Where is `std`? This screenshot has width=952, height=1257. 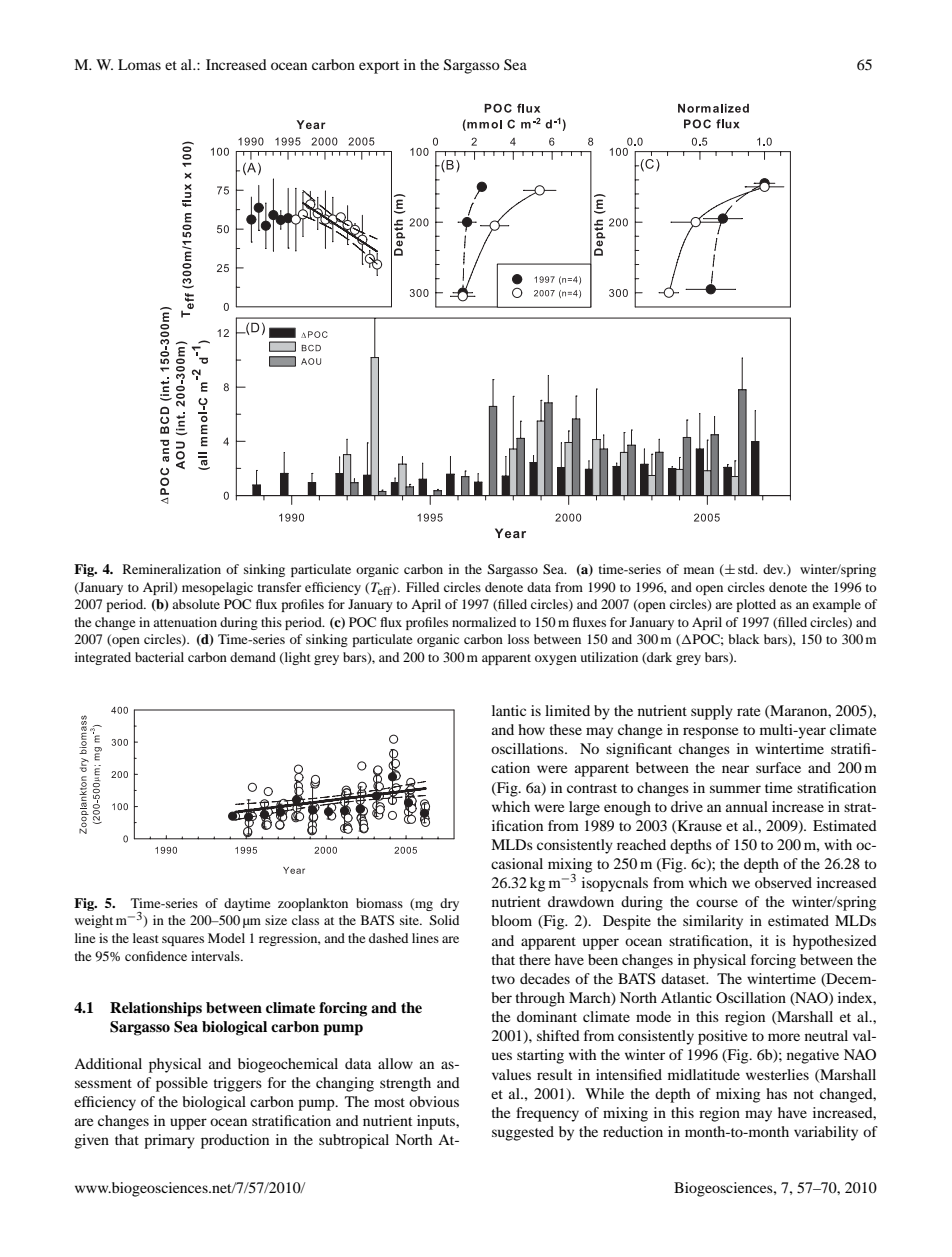
std is located at coordinates (747, 569).
